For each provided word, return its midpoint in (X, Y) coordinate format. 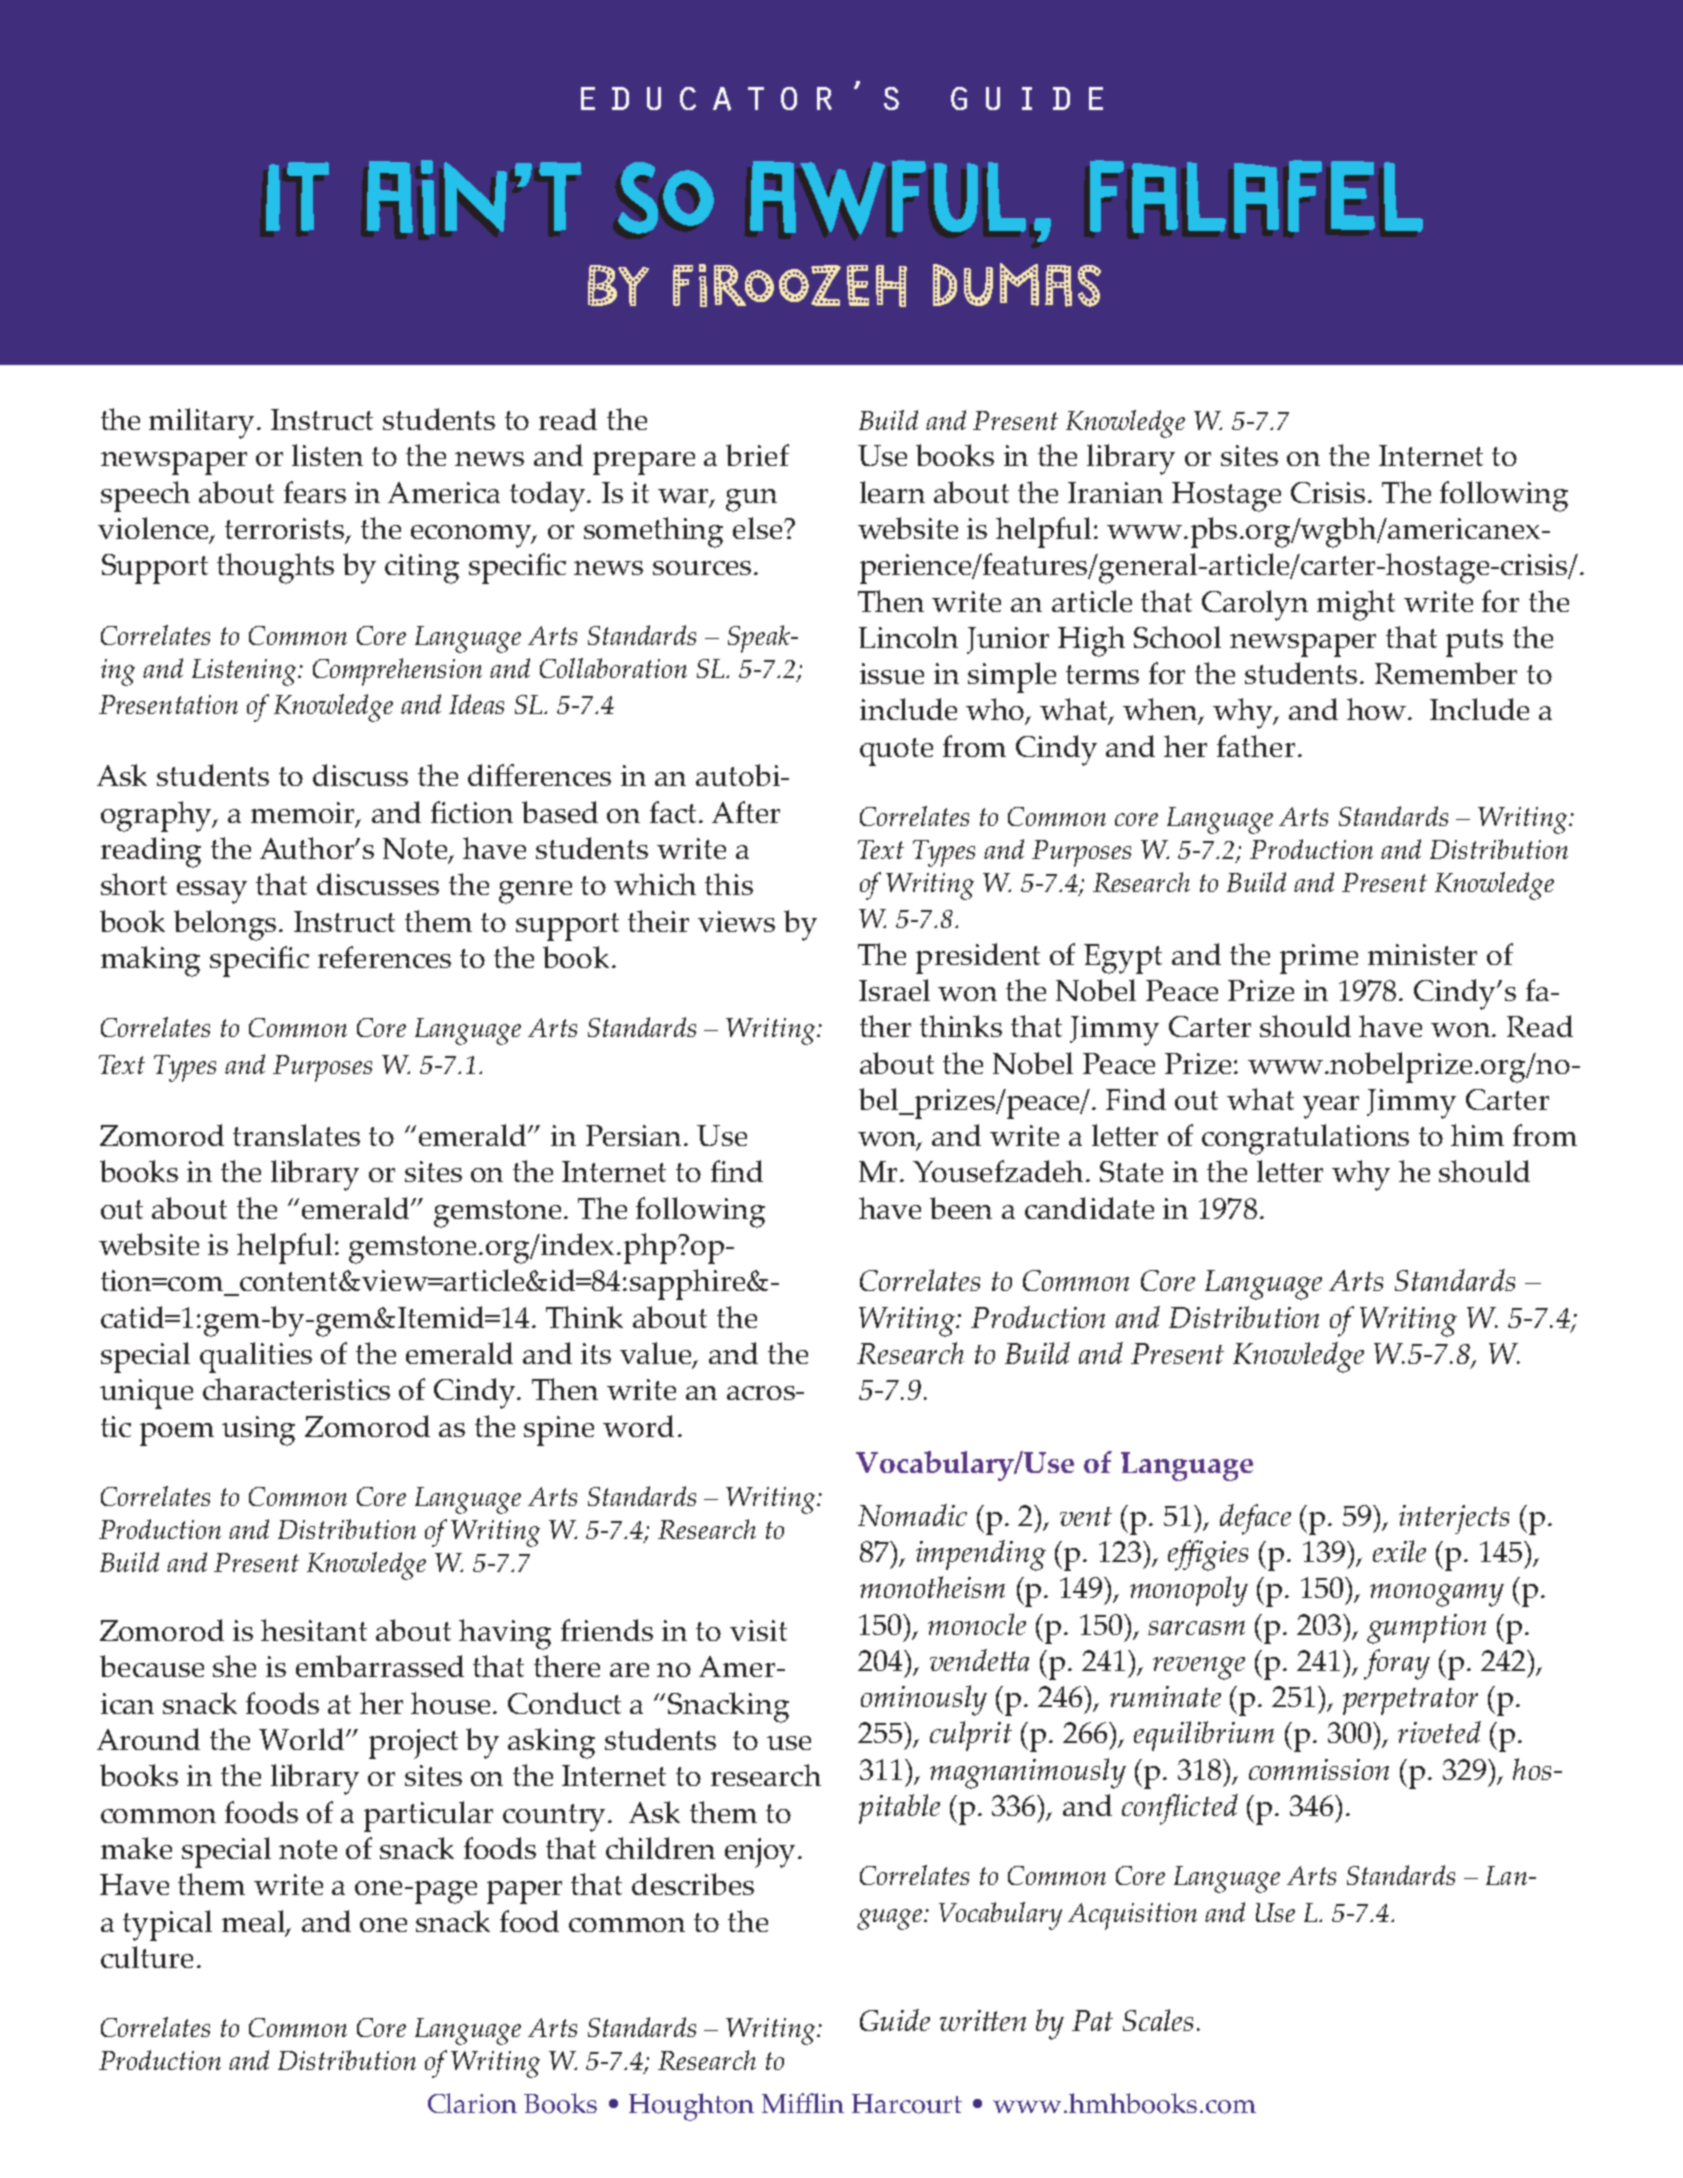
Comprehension (397, 672)
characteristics (296, 1389)
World (303, 1739)
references (384, 957)
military (203, 423)
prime (1319, 959)
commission (1319, 1769)
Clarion (472, 2103)
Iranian (1115, 492)
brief (757, 455)
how (1378, 709)
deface (1255, 1519)
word (638, 1426)
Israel (894, 990)
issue (892, 673)
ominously (924, 1700)
